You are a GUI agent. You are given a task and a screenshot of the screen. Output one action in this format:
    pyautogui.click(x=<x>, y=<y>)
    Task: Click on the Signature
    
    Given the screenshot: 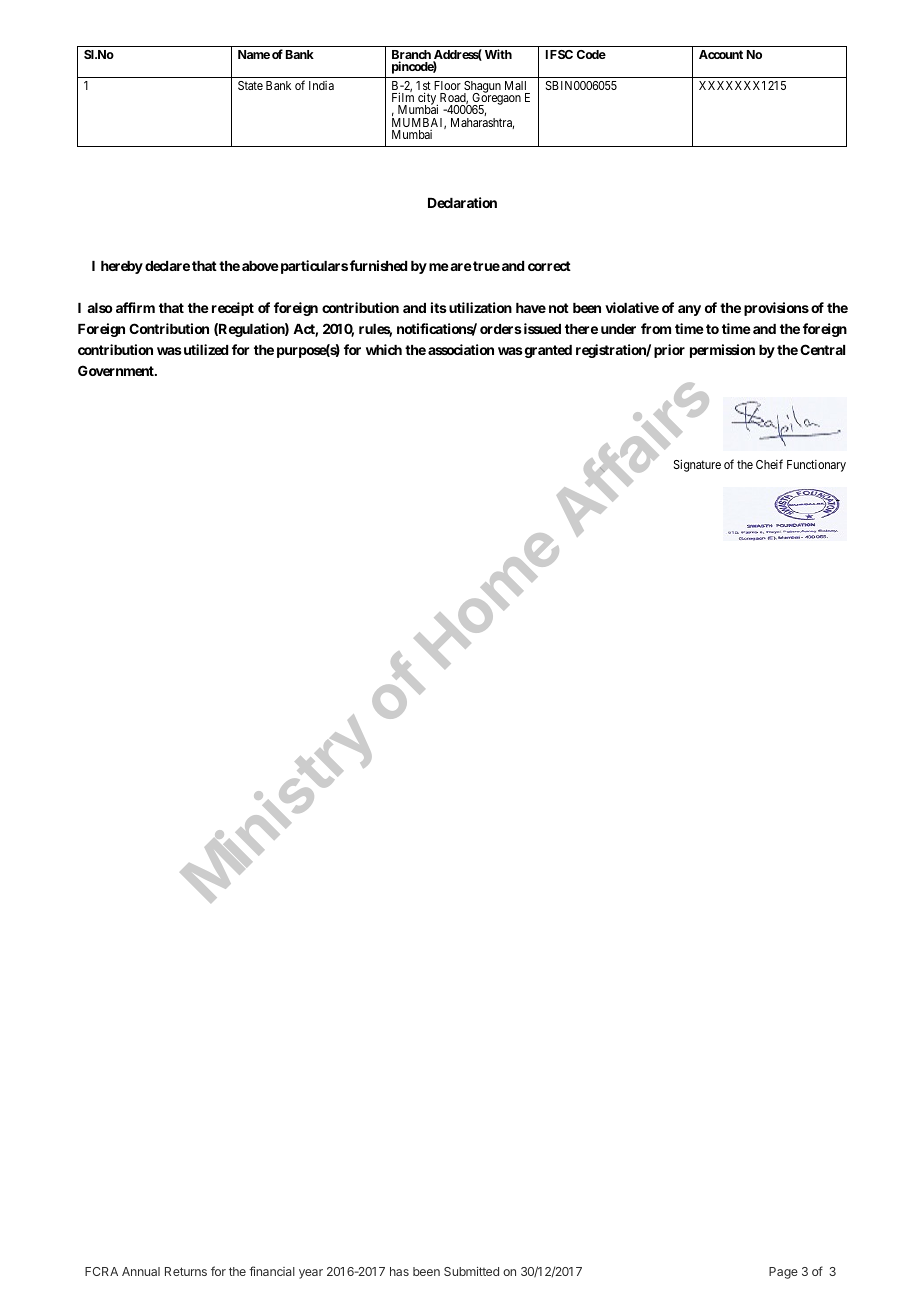 What is the action you would take?
    pyautogui.click(x=697, y=465)
